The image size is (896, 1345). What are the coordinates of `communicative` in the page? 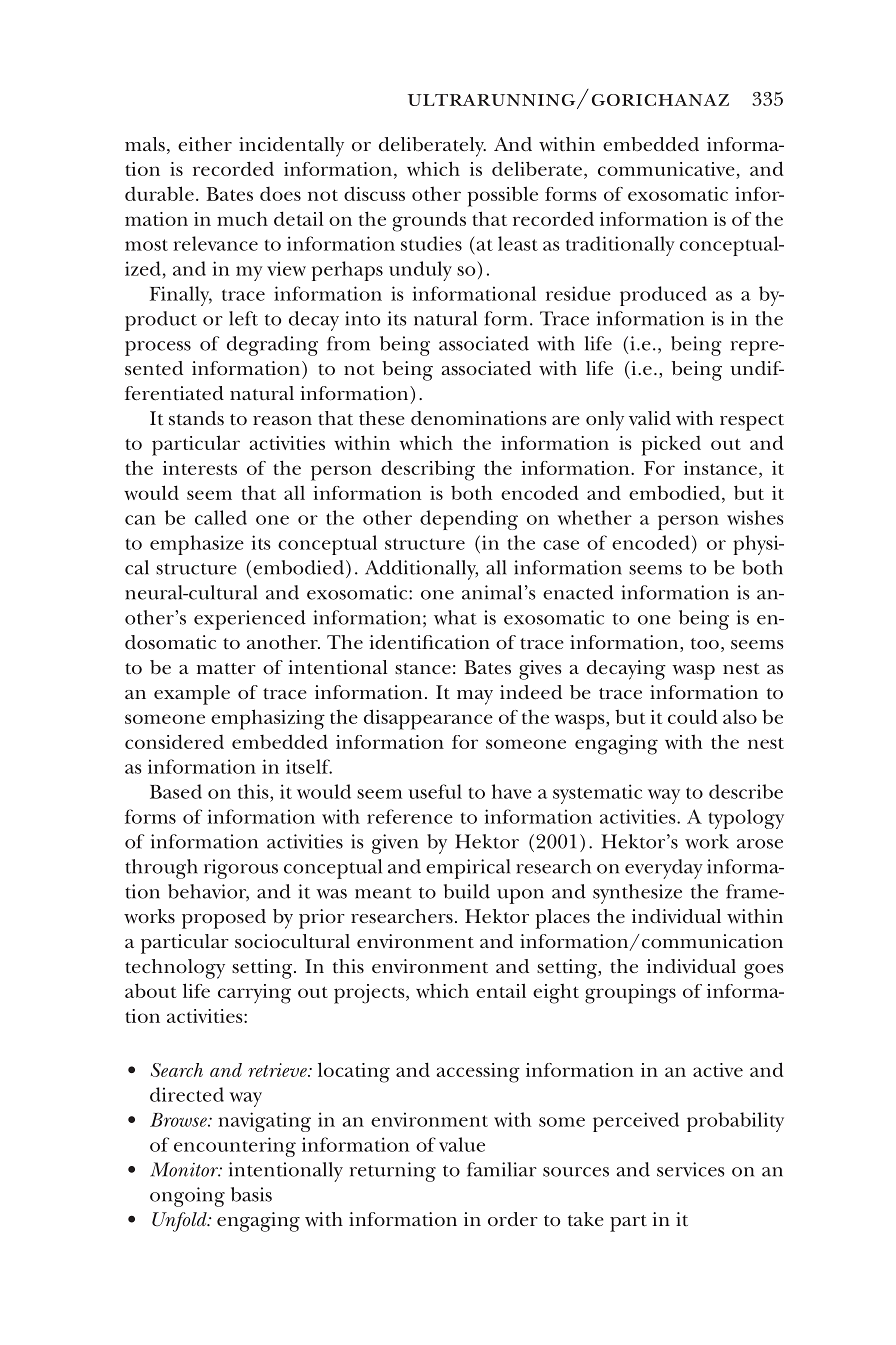 It's located at (667, 170).
